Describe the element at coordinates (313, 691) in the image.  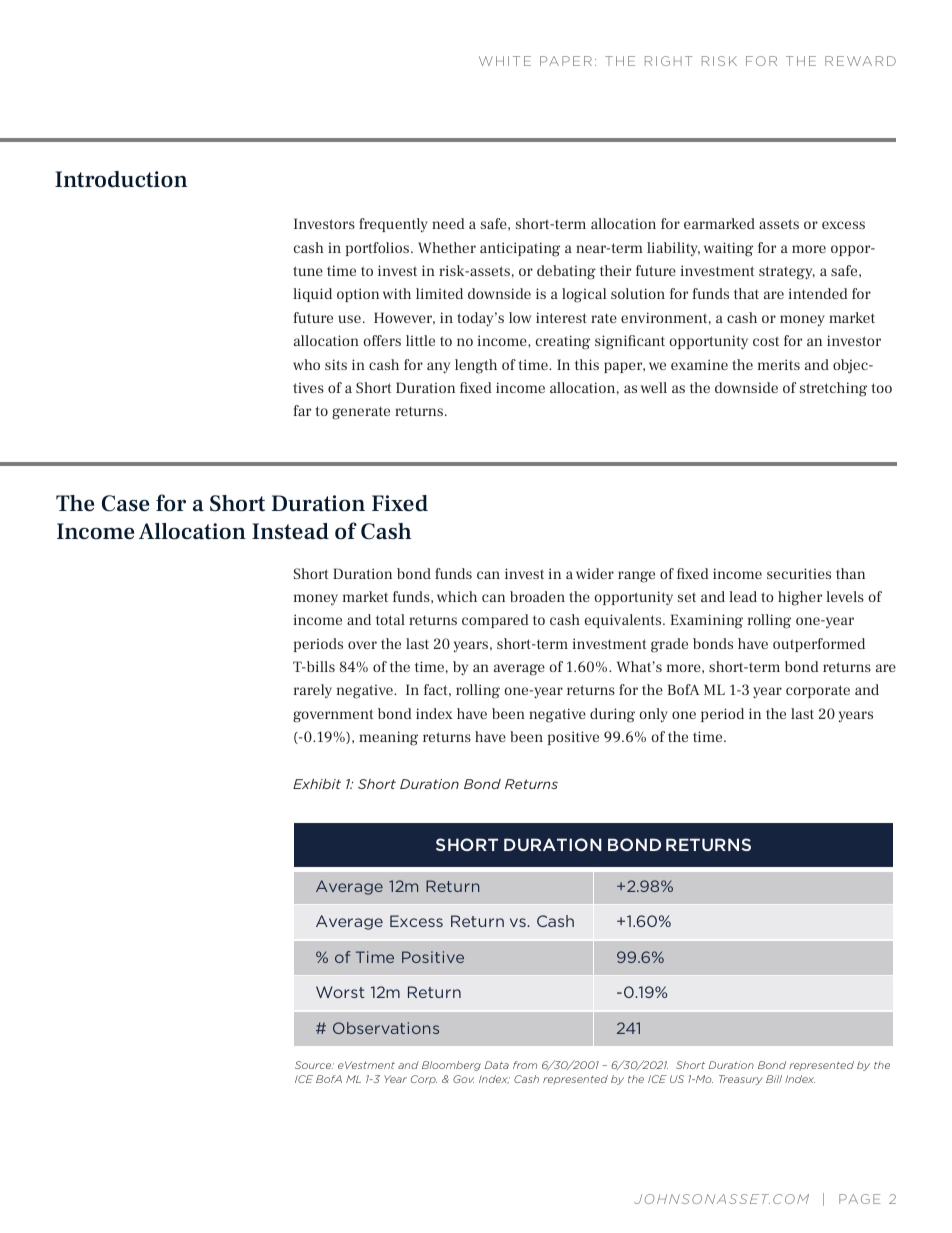
I see `rarely` at that location.
